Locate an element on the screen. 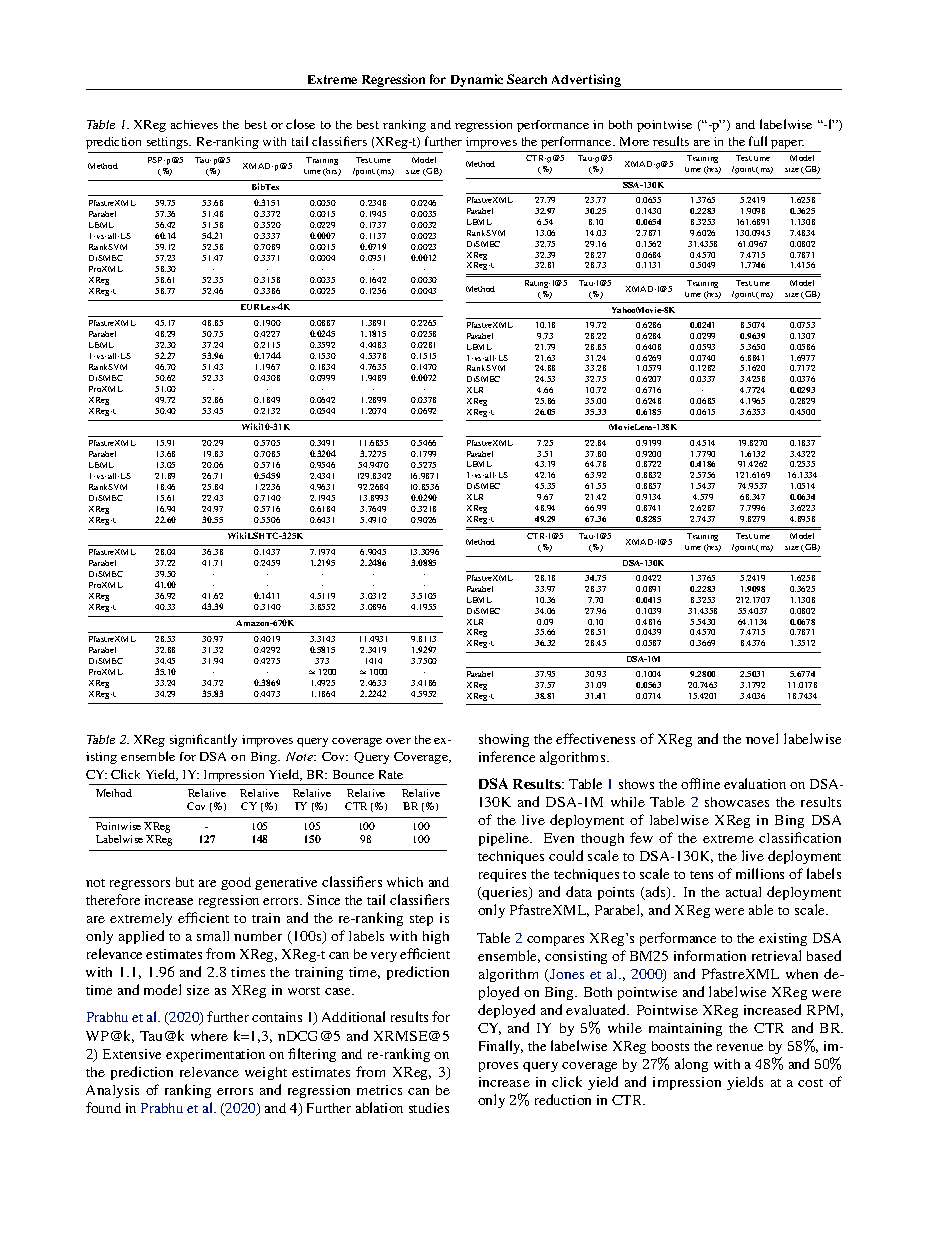  full is located at coordinates (758, 141).
